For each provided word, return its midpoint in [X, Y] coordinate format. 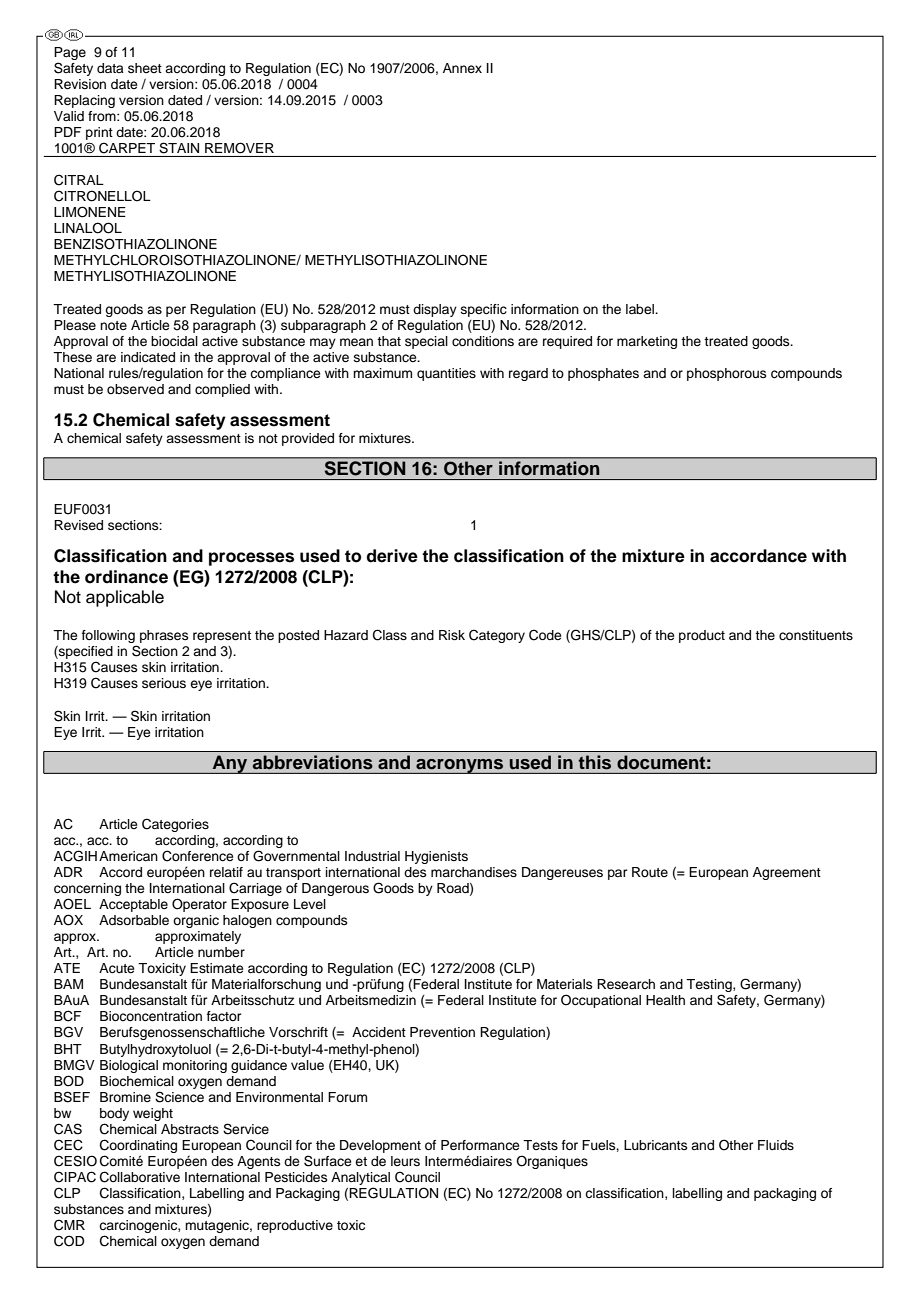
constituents [816, 635]
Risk [452, 635]
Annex [462, 68]
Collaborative [140, 1177]
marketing [647, 342]
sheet [145, 68]
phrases [164, 636]
